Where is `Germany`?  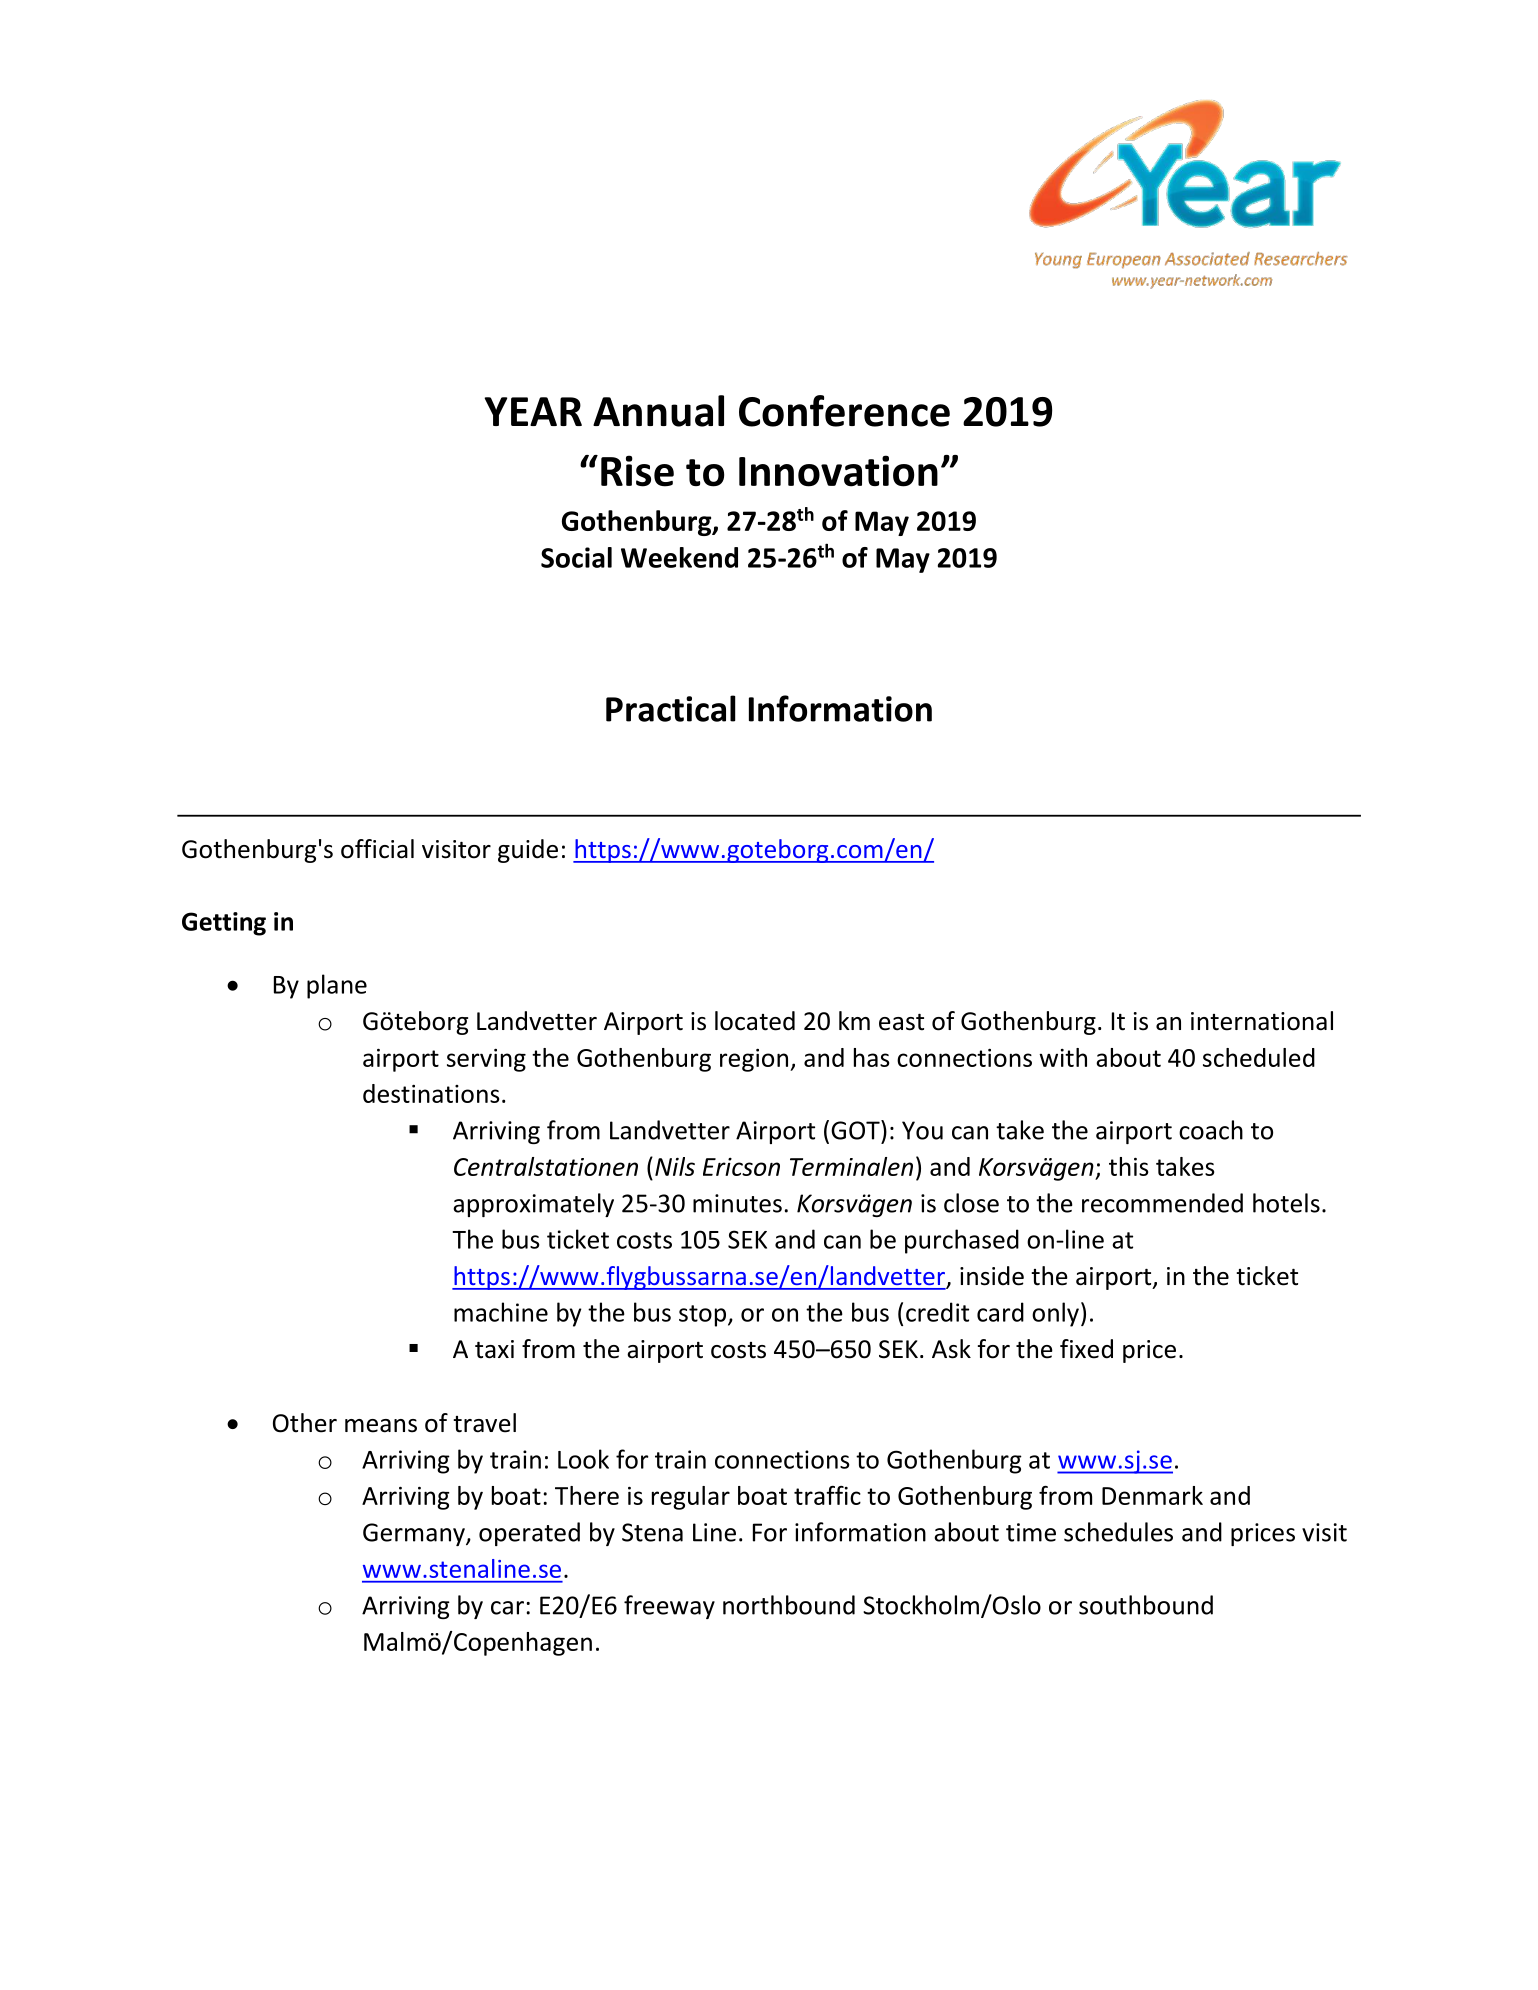 Germany is located at coordinates (415, 1534).
